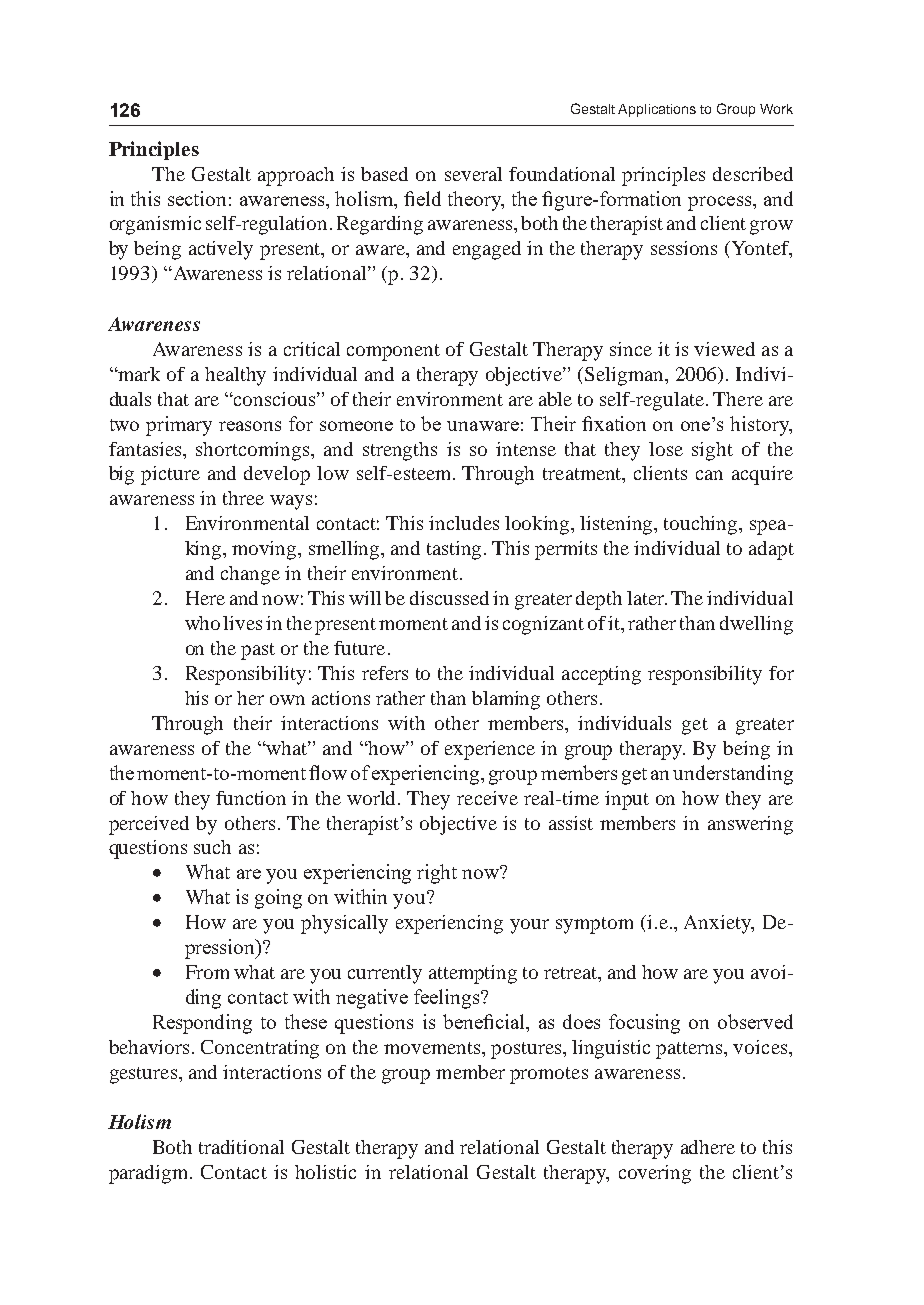 Image resolution: width=924 pixels, height=1305 pixels. Describe the element at coordinates (170, 475) in the page. I see `picture` at that location.
